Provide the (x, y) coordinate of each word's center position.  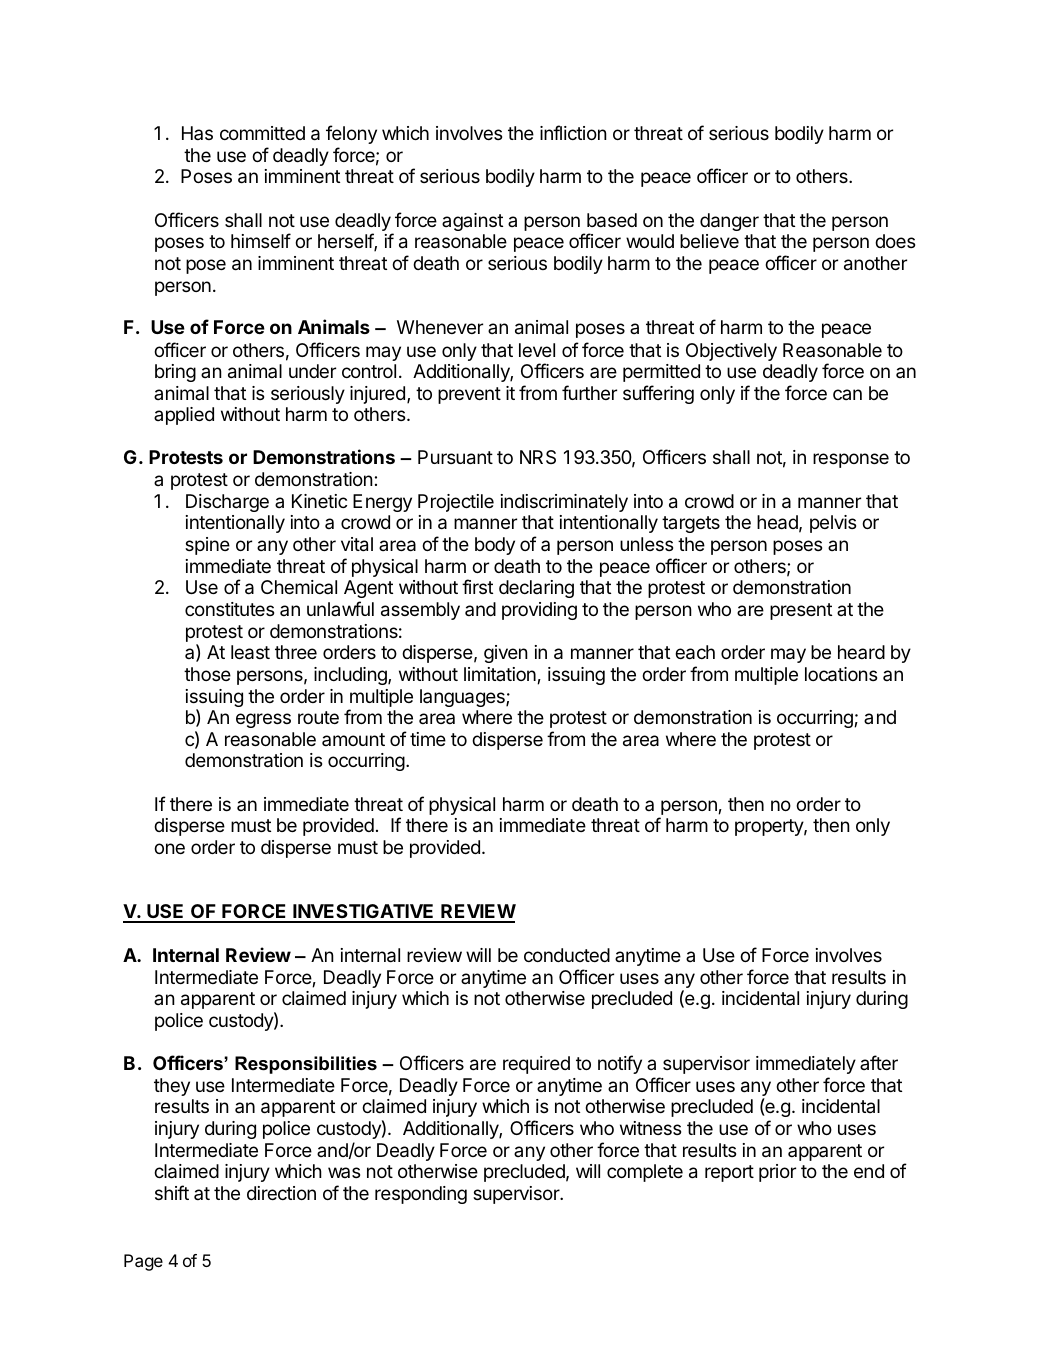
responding (421, 1195)
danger (729, 222)
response (851, 460)
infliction (573, 132)
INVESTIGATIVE (363, 913)
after (879, 1062)
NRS (538, 457)
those (207, 674)
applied (184, 416)
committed (262, 133)
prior (777, 1173)
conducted (567, 955)
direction (281, 1193)
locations (841, 674)
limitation (501, 675)
